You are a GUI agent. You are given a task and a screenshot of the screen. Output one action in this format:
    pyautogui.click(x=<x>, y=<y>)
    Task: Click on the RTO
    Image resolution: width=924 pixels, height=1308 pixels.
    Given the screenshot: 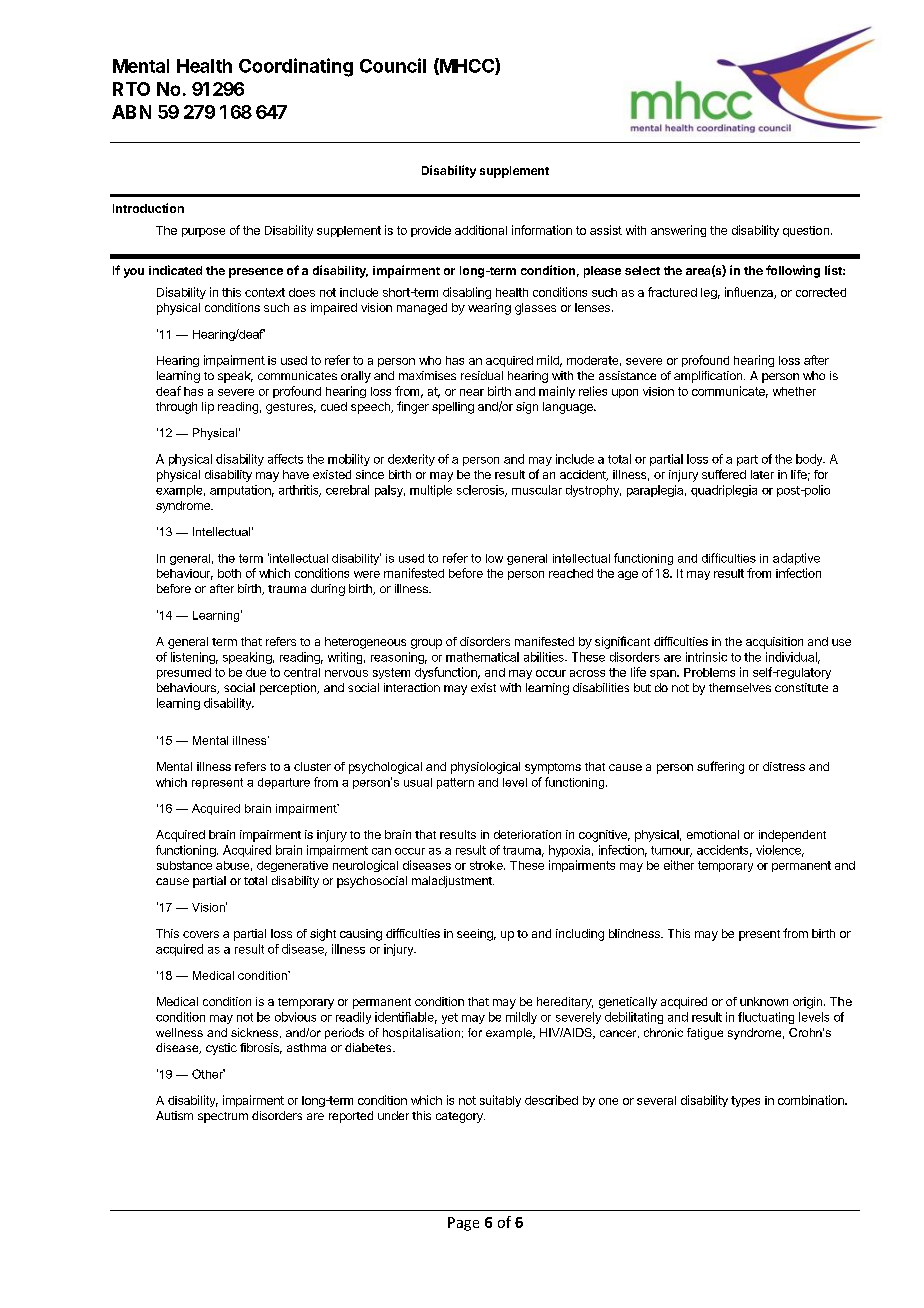 What is the action you would take?
    pyautogui.click(x=131, y=89)
